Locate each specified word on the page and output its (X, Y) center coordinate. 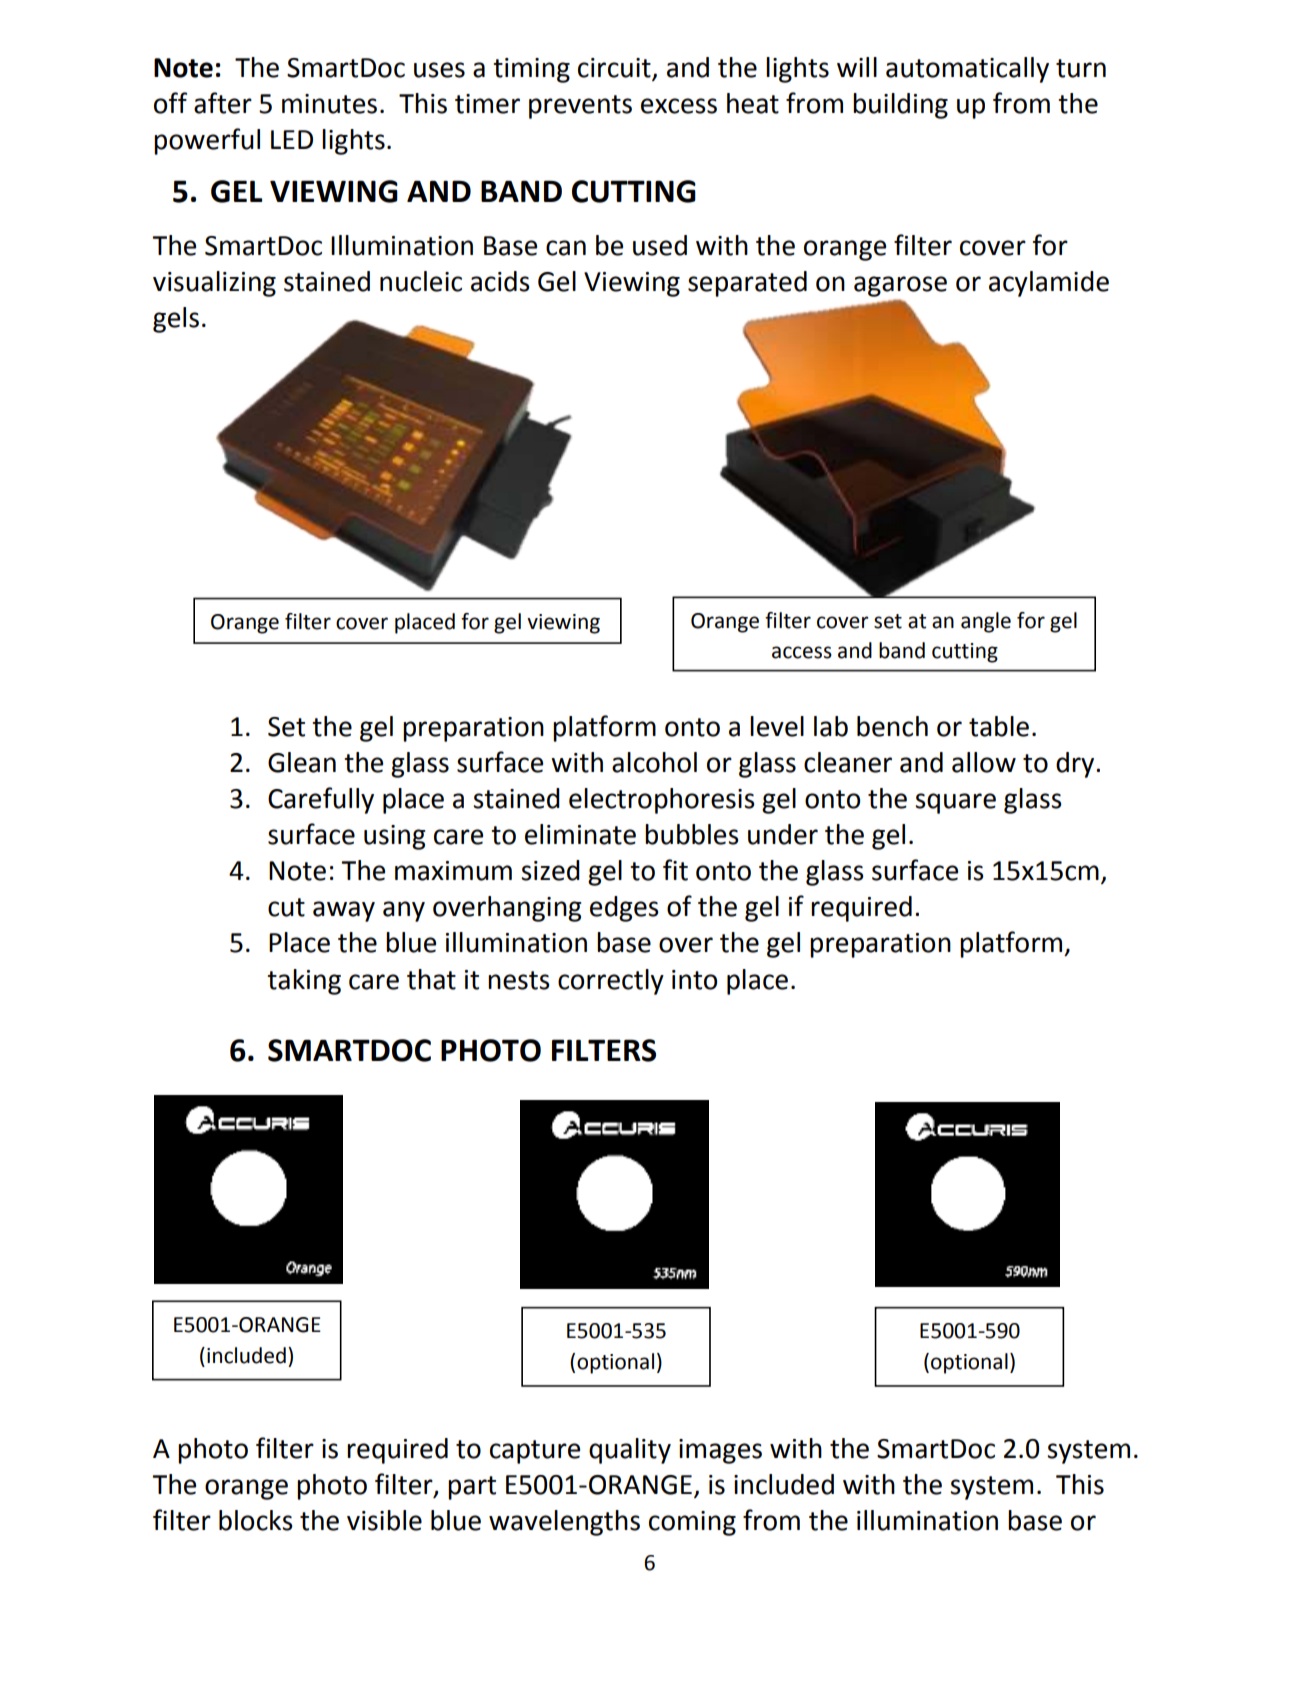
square (955, 803)
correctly (611, 982)
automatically (967, 70)
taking (304, 982)
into (694, 980)
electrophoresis (662, 801)
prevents (580, 107)
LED (292, 139)
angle (986, 622)
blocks (256, 1520)
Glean (302, 762)
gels (176, 320)
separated (747, 284)
